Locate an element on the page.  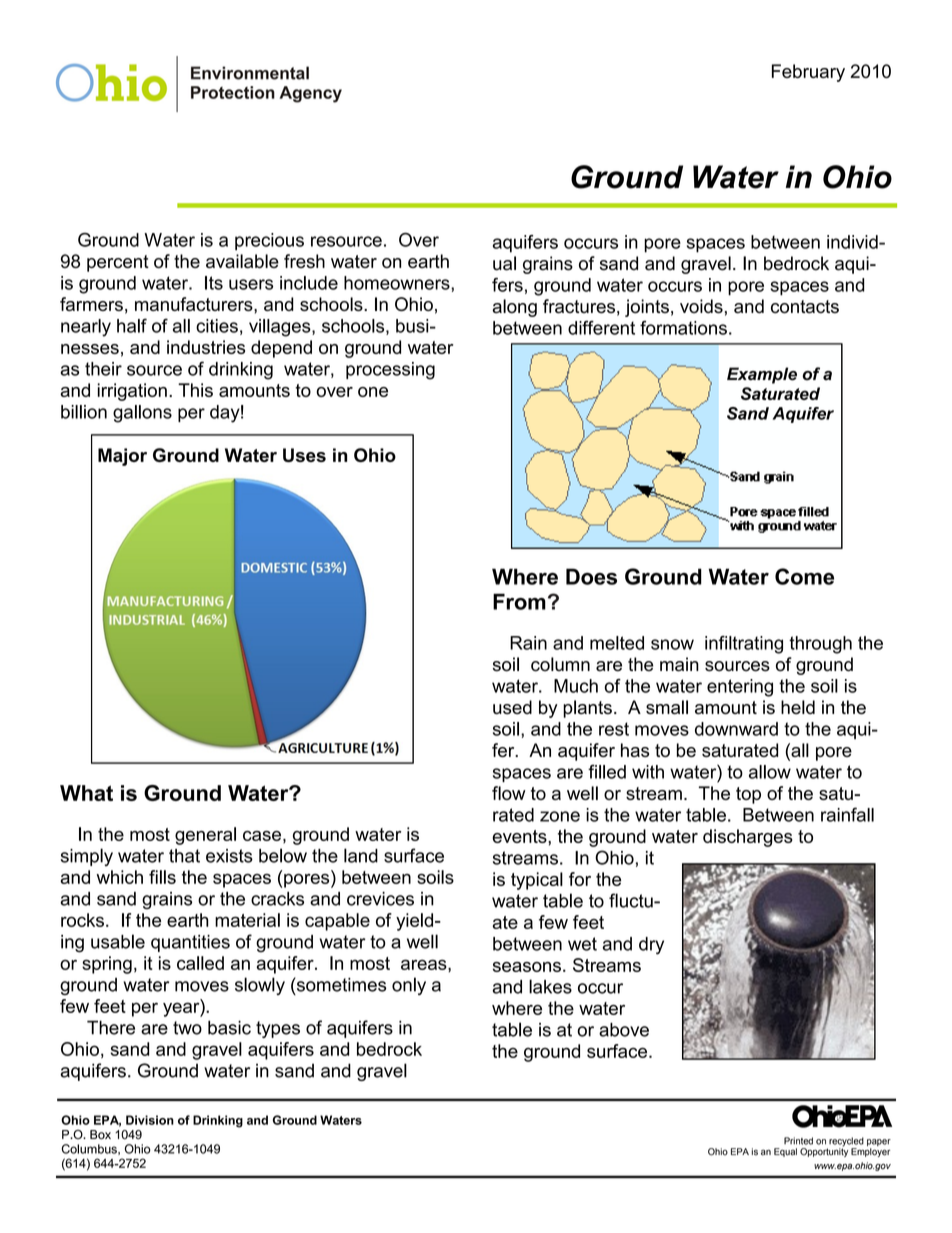
Come is located at coordinates (804, 576).
